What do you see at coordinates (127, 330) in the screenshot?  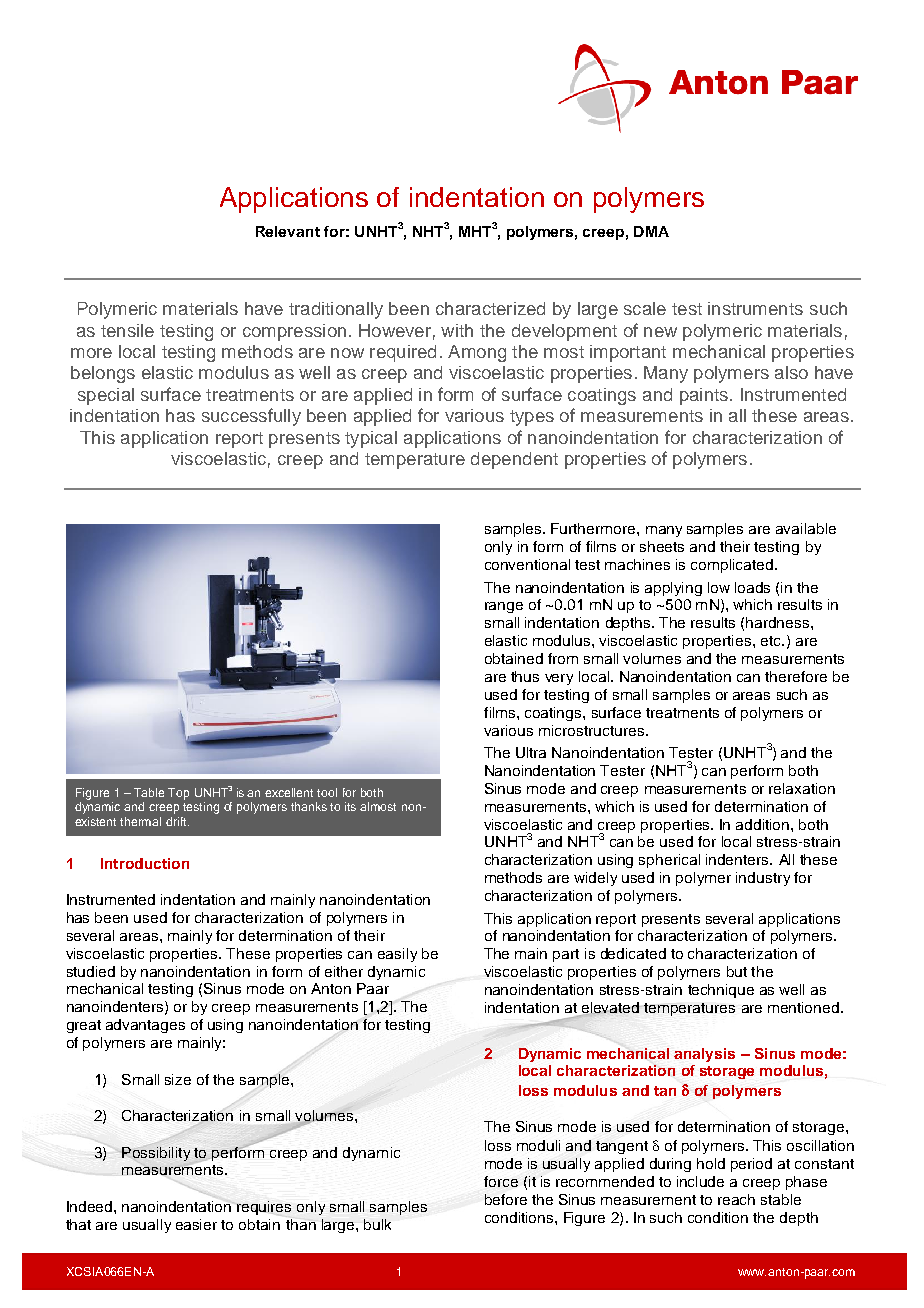 I see `tensile` at bounding box center [127, 330].
